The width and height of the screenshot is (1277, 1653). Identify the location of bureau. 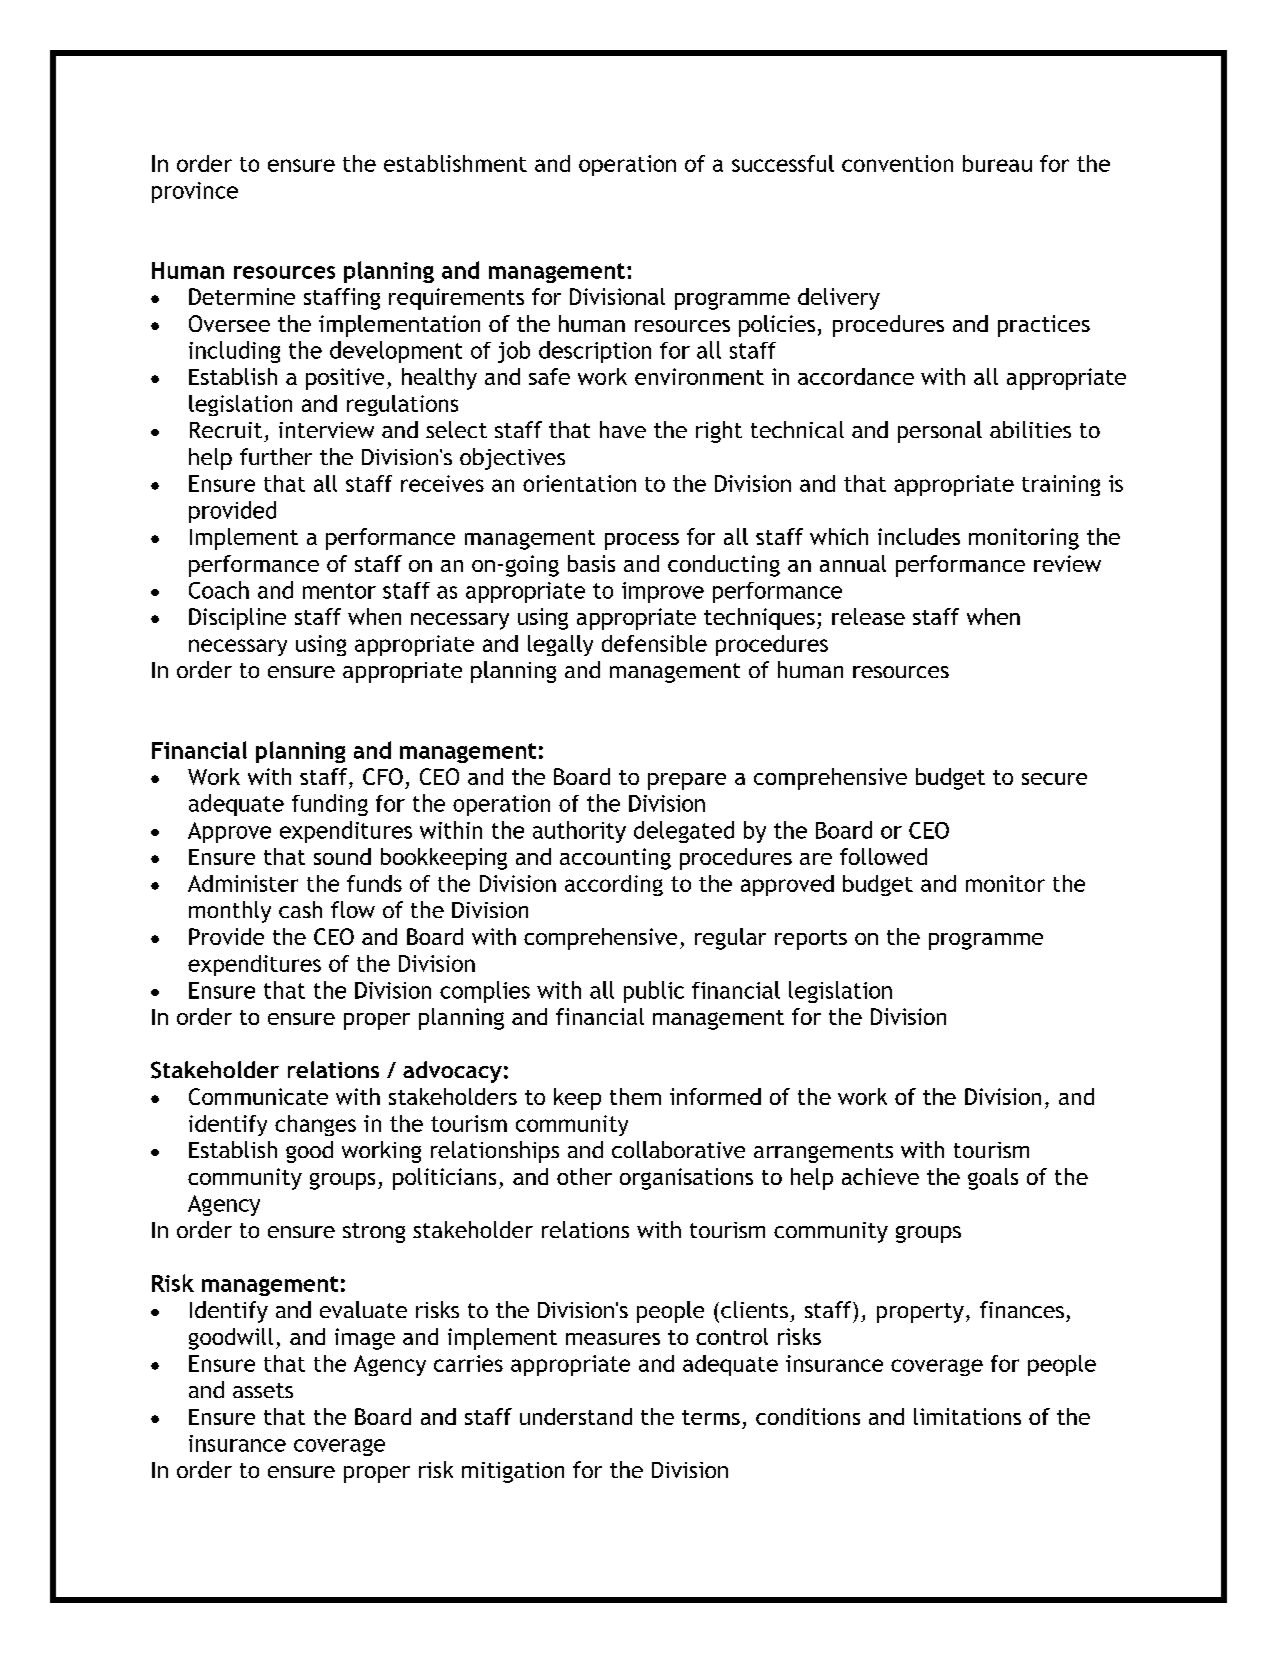
(997, 163).
